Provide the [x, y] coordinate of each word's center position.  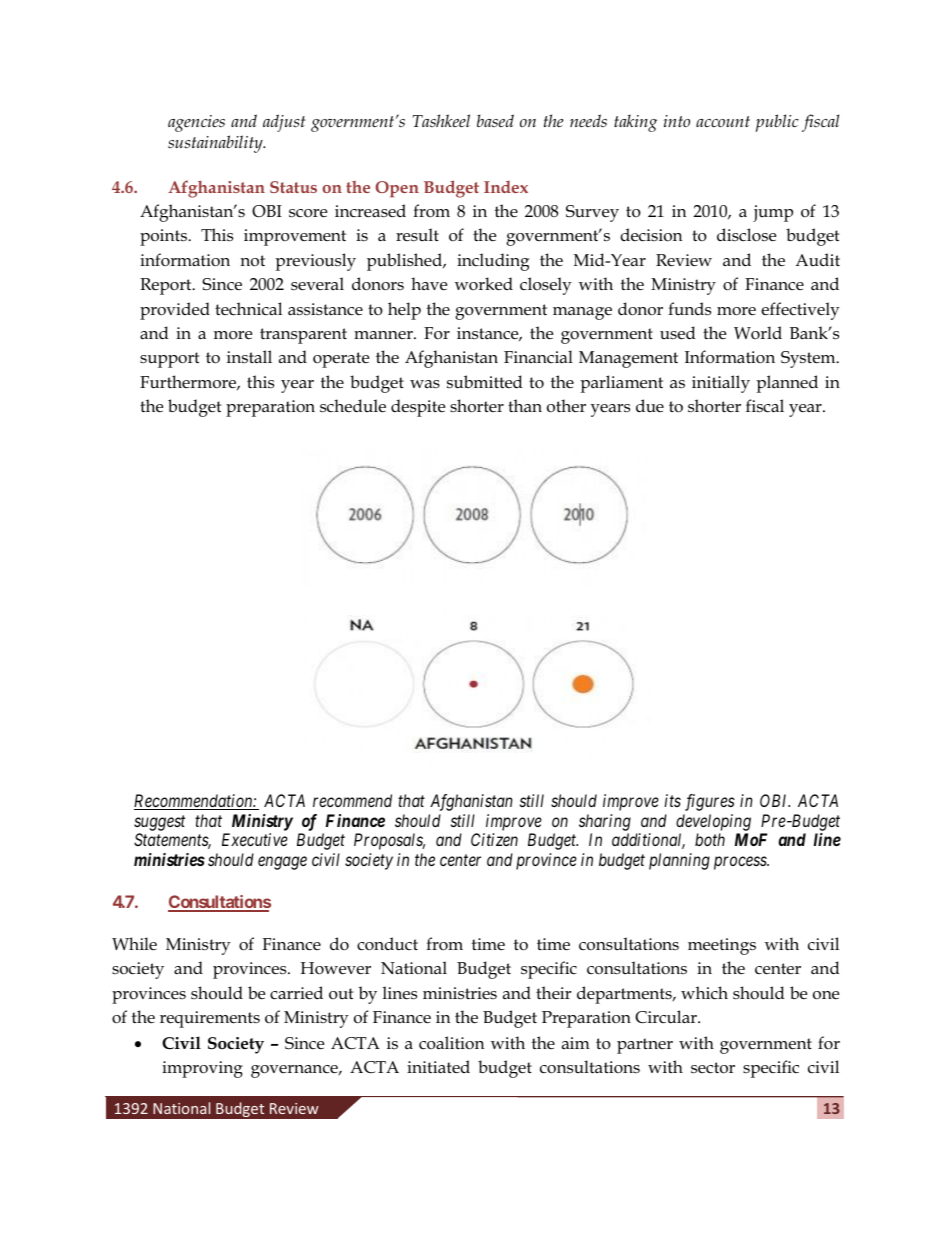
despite [418, 408]
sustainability [216, 144]
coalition [451, 1043]
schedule [353, 406]
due [650, 405]
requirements [210, 1019]
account [723, 121]
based [495, 120]
